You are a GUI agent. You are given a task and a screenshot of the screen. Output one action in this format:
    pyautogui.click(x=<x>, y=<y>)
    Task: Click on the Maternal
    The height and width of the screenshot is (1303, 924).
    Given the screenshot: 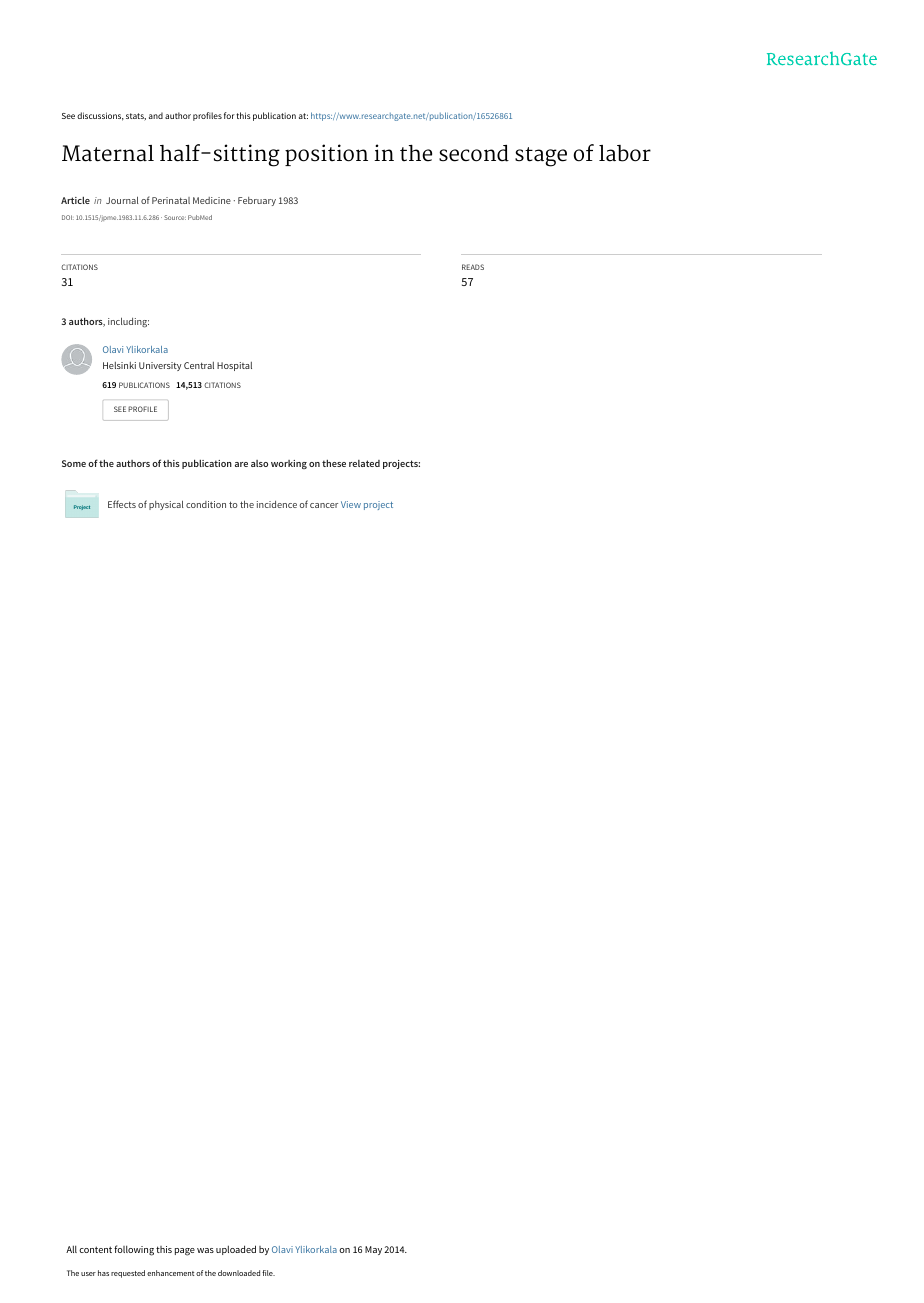 What is the action you would take?
    pyautogui.click(x=108, y=153)
